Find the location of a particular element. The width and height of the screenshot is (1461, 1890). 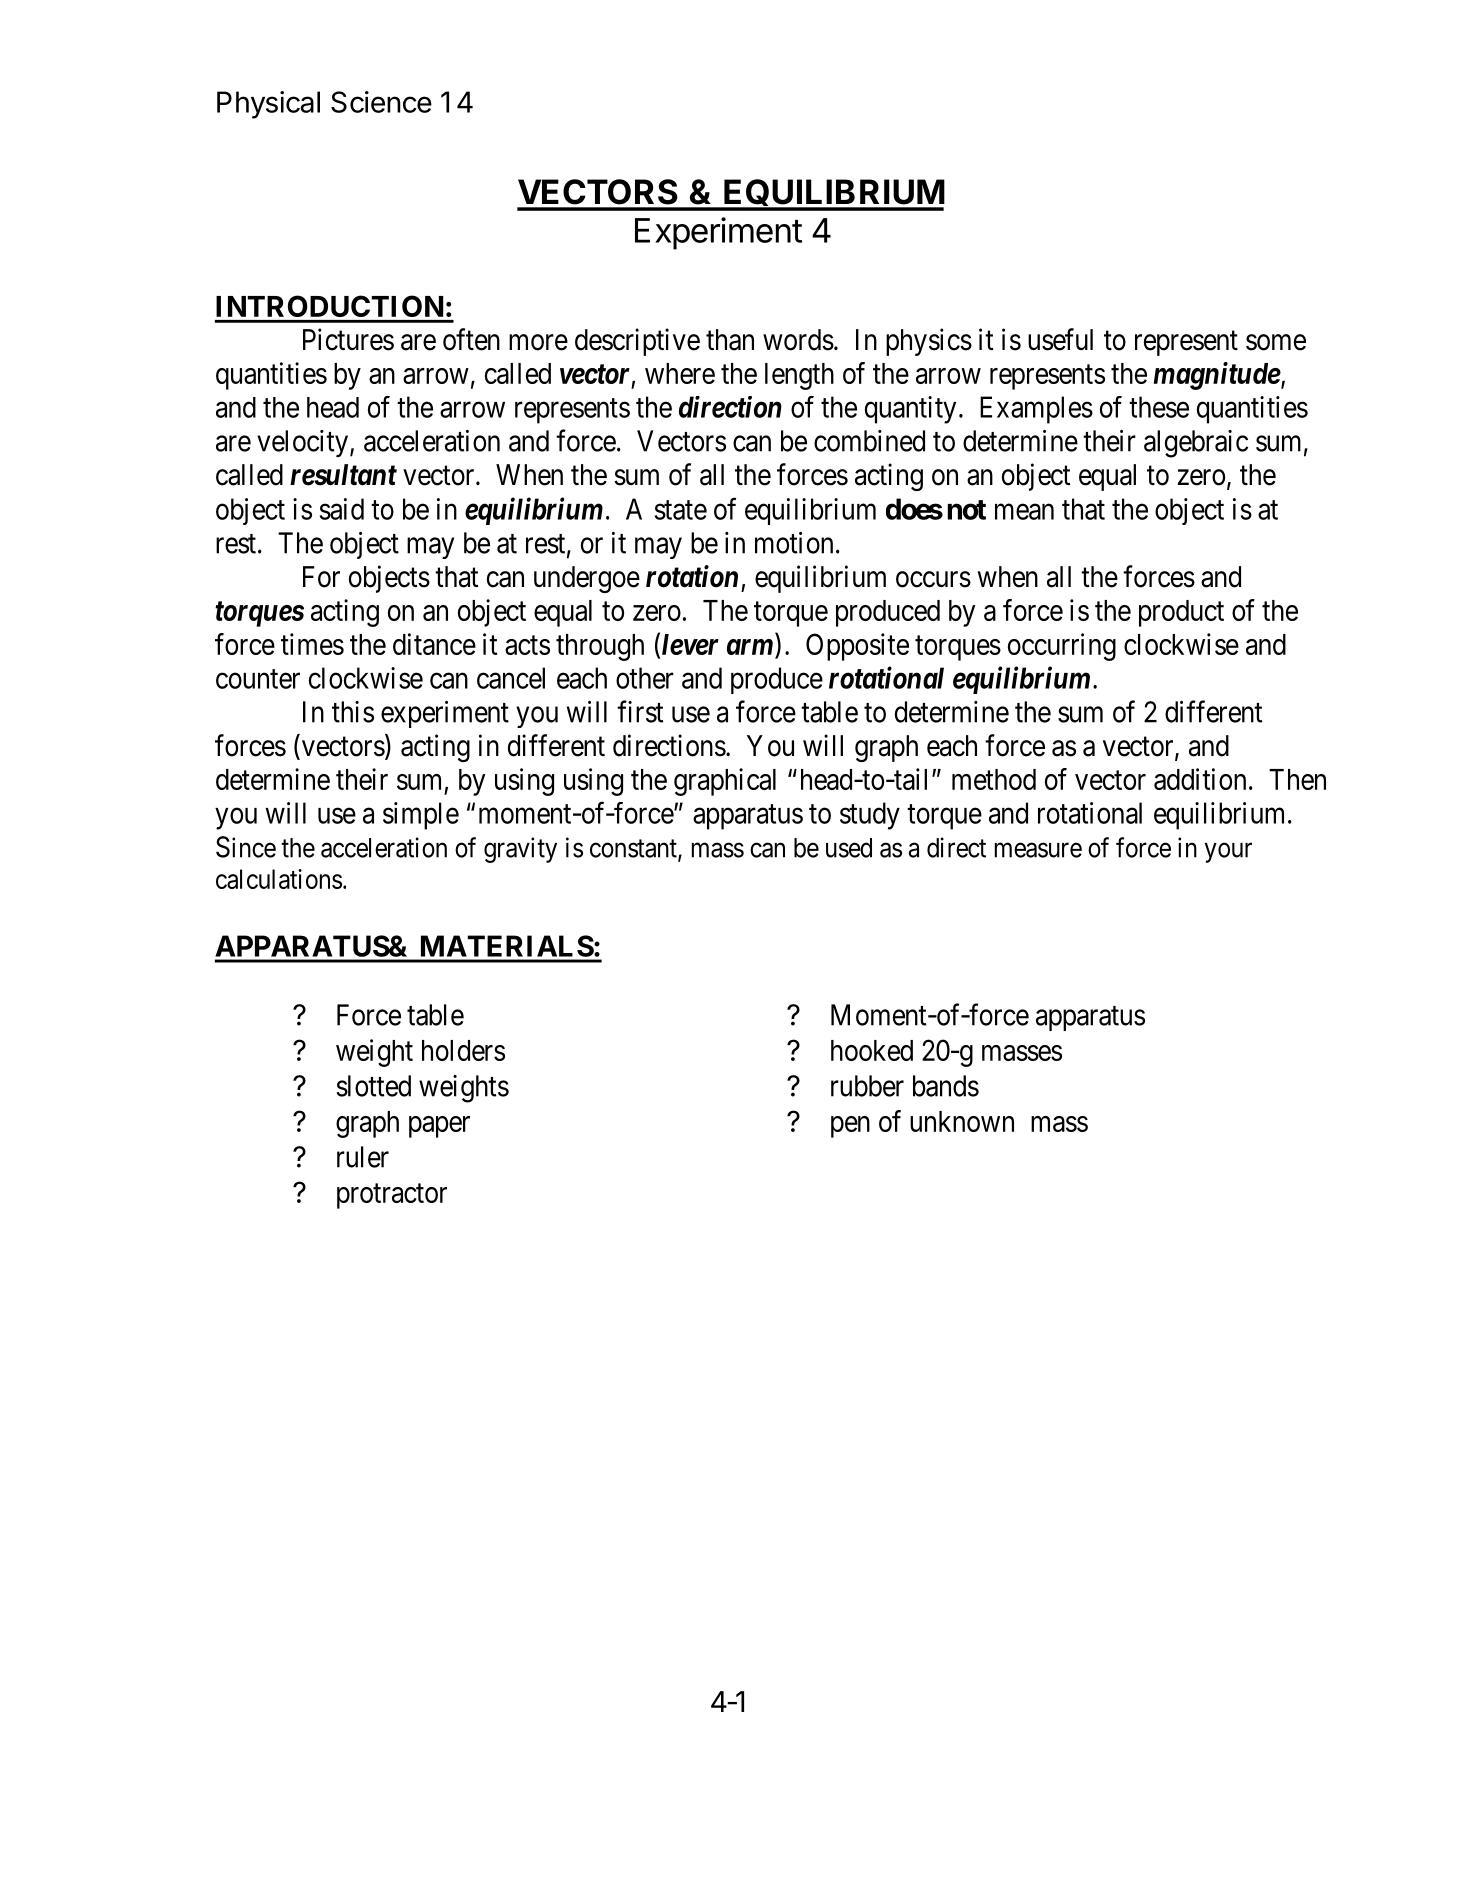

used is located at coordinates (849, 848).
